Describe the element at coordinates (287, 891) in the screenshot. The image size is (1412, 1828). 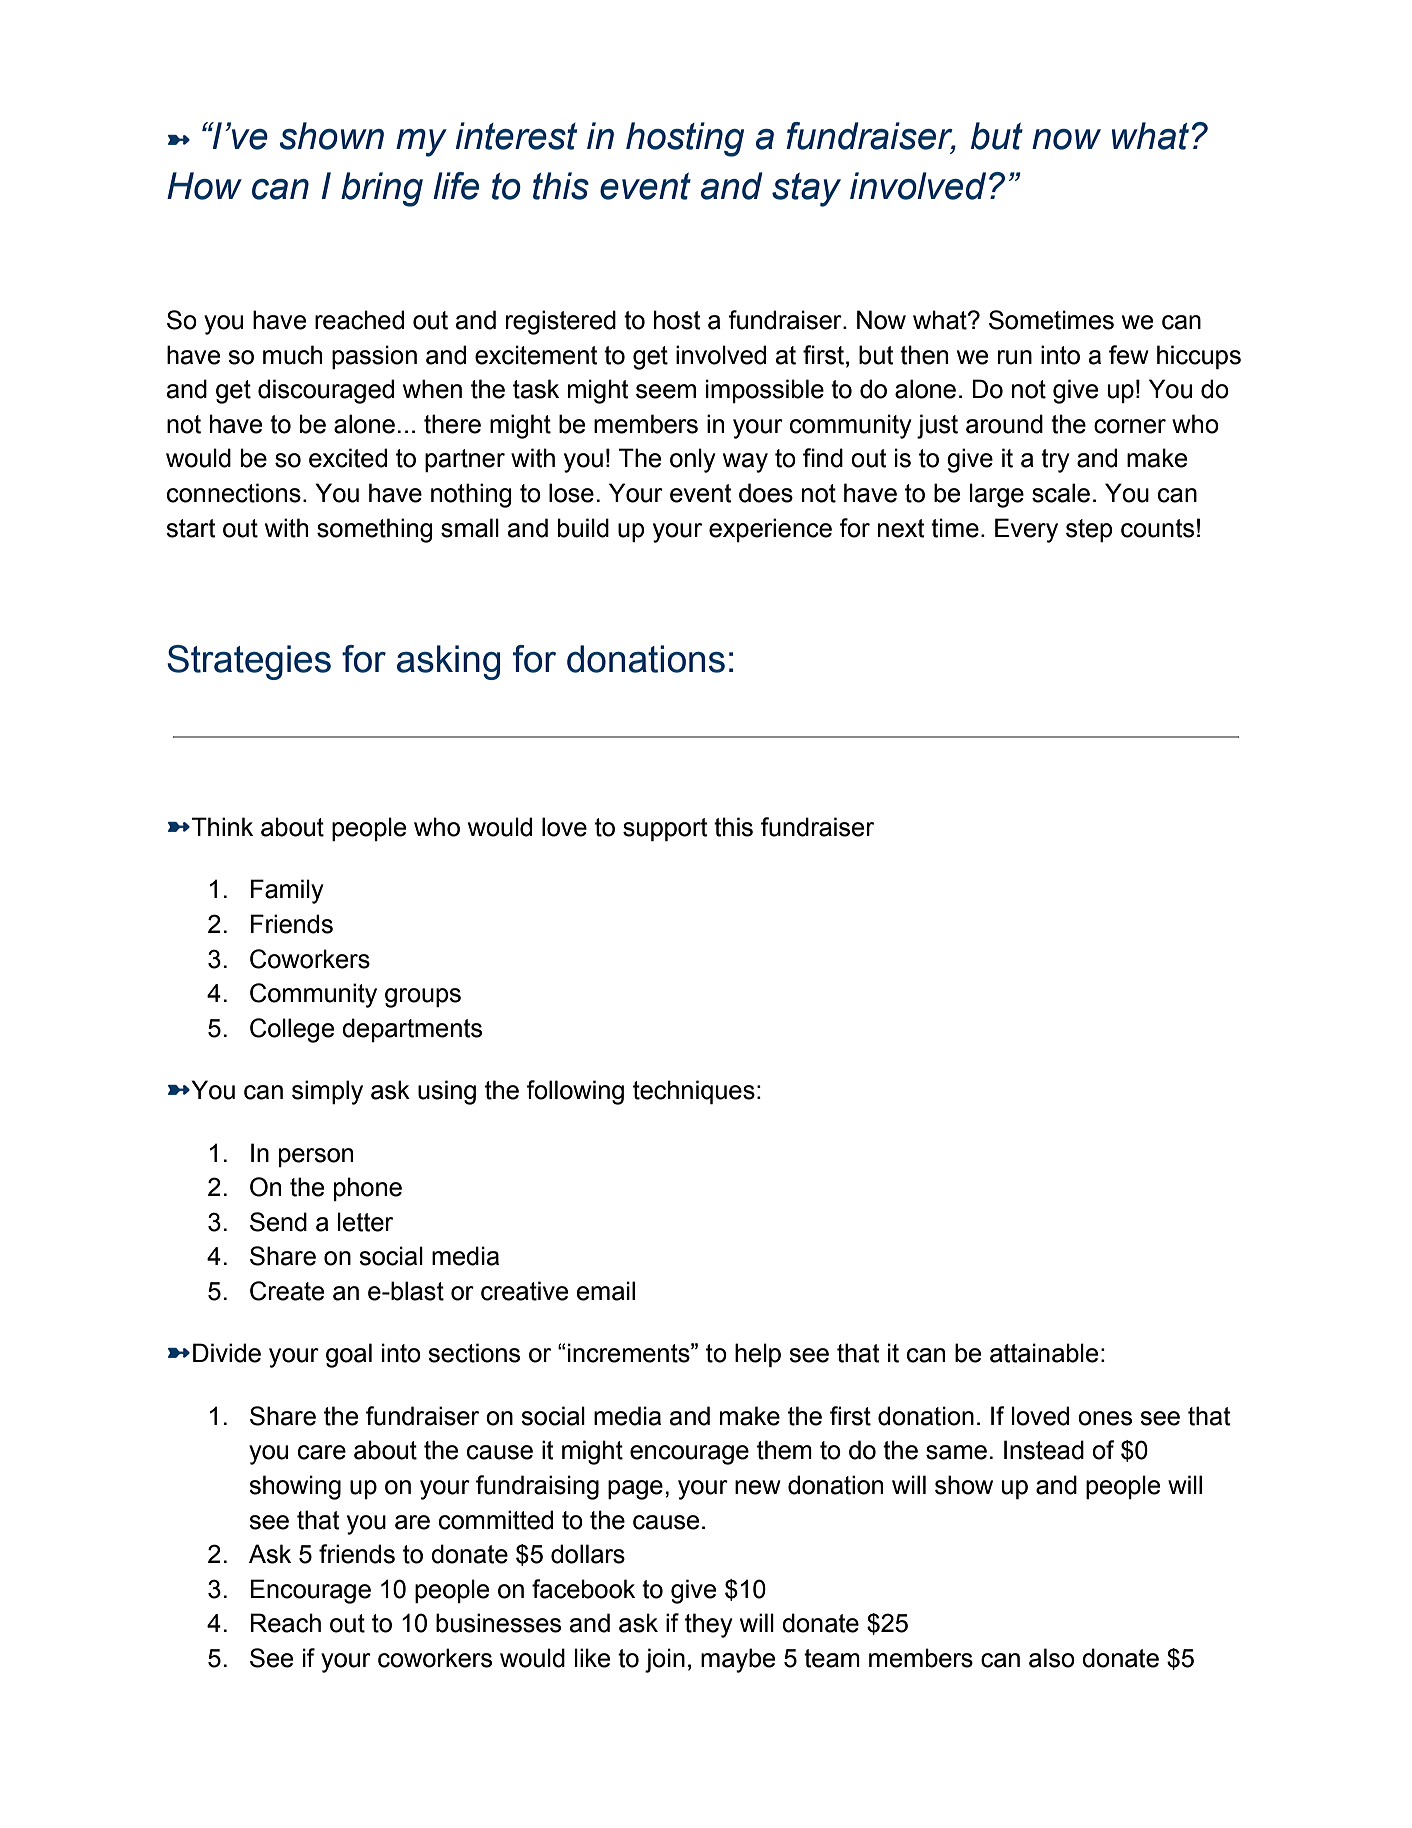
I see `Family` at that location.
